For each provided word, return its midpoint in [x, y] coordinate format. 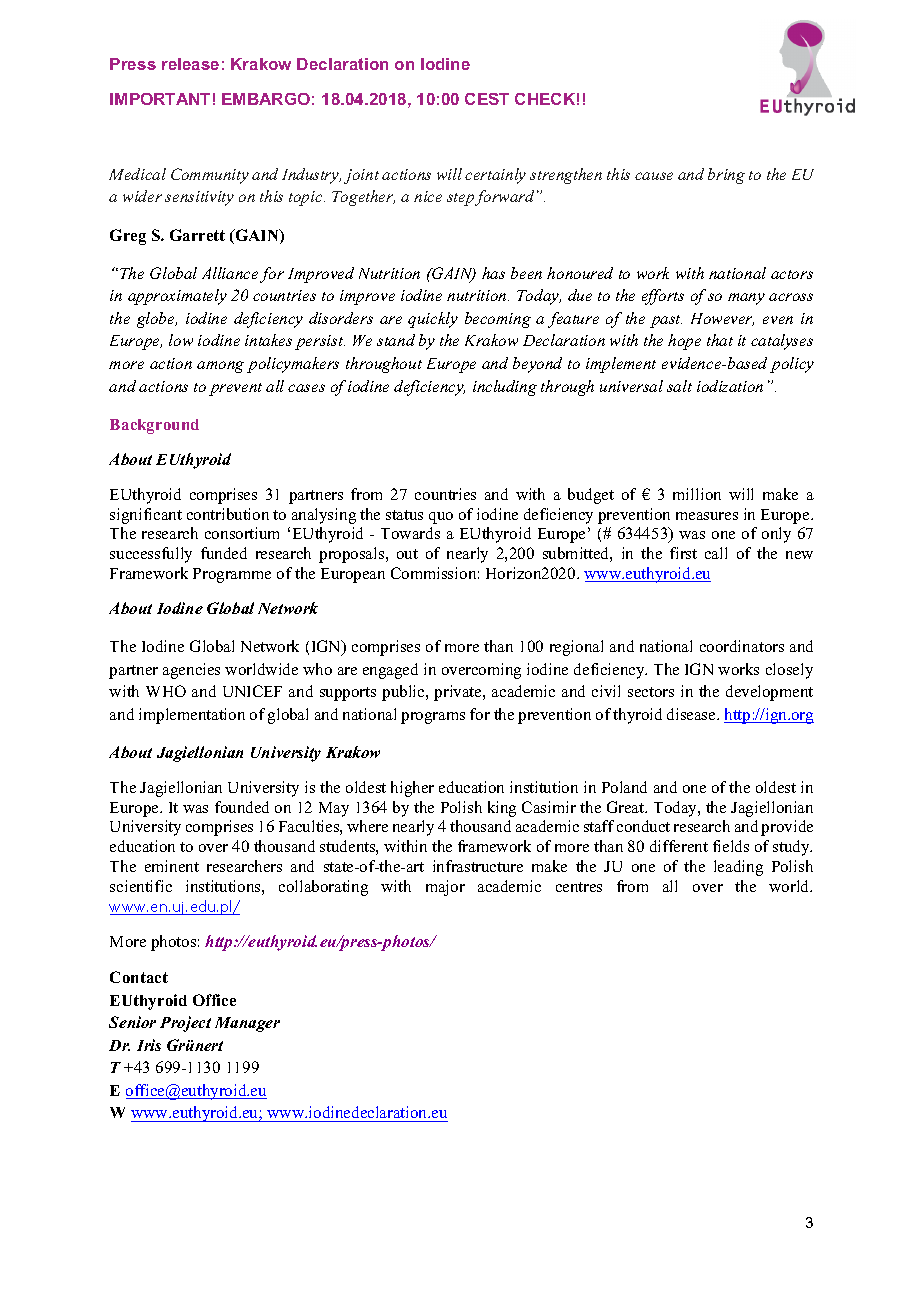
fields [731, 846]
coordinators [742, 646]
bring [726, 176]
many [746, 299]
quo [441, 518]
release [190, 64]
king [502, 809]
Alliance [230, 273]
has [493, 273]
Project [185, 1024]
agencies [191, 671]
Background [154, 426]
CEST [487, 99]
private [459, 693]
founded [242, 807]
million [697, 494]
